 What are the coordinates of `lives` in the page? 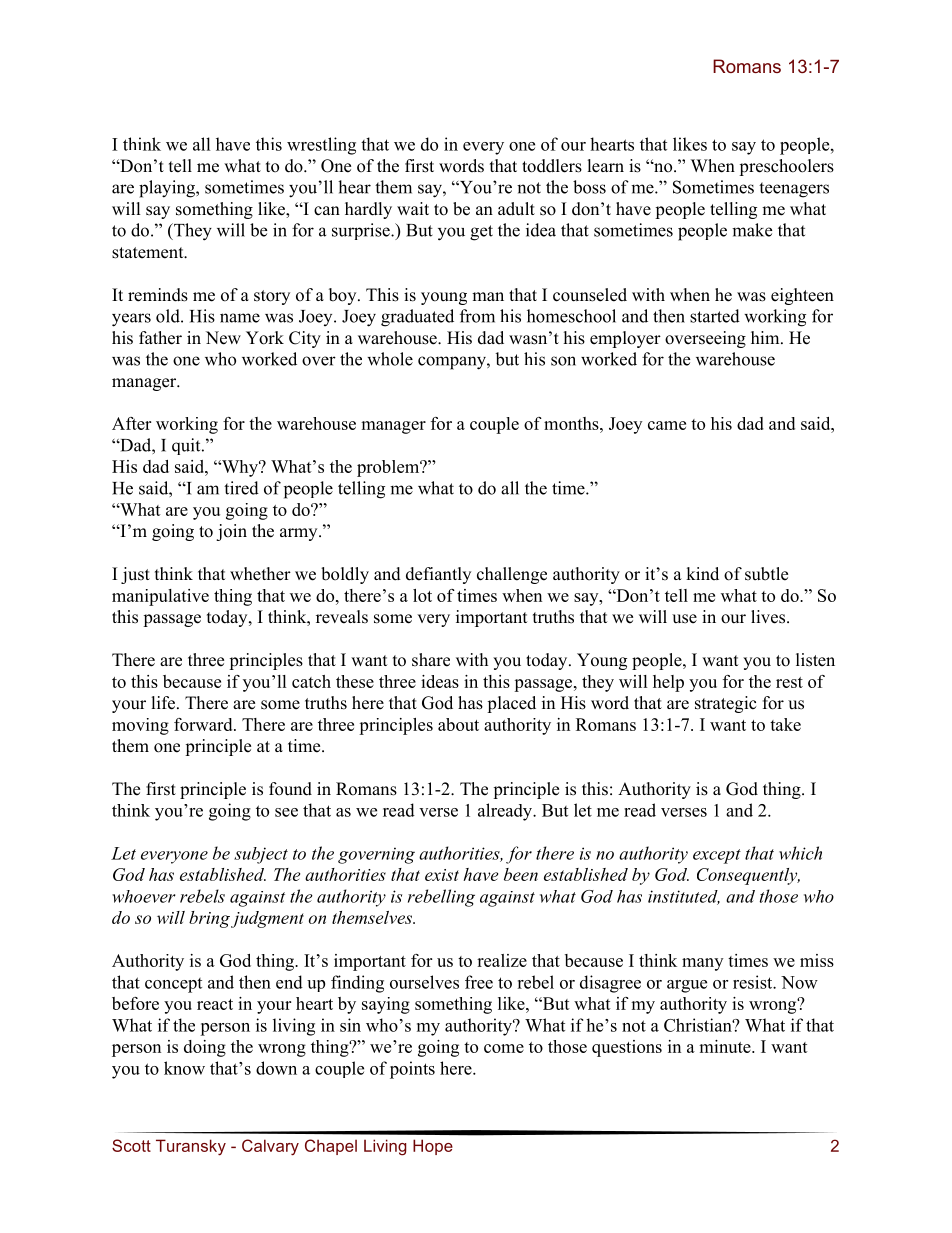 It's located at (769, 617).
